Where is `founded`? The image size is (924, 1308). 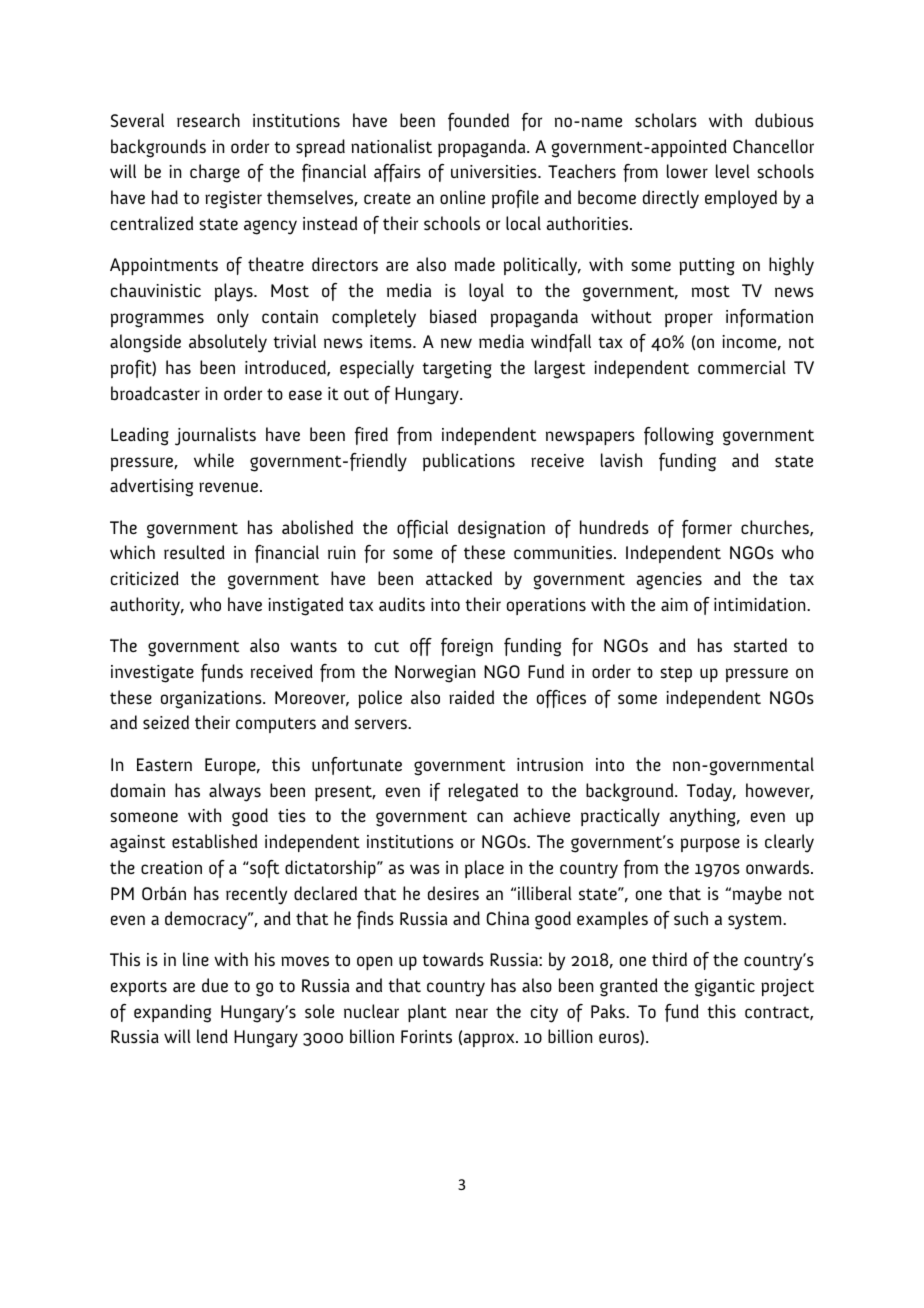
founded is located at coordinates (478, 122).
